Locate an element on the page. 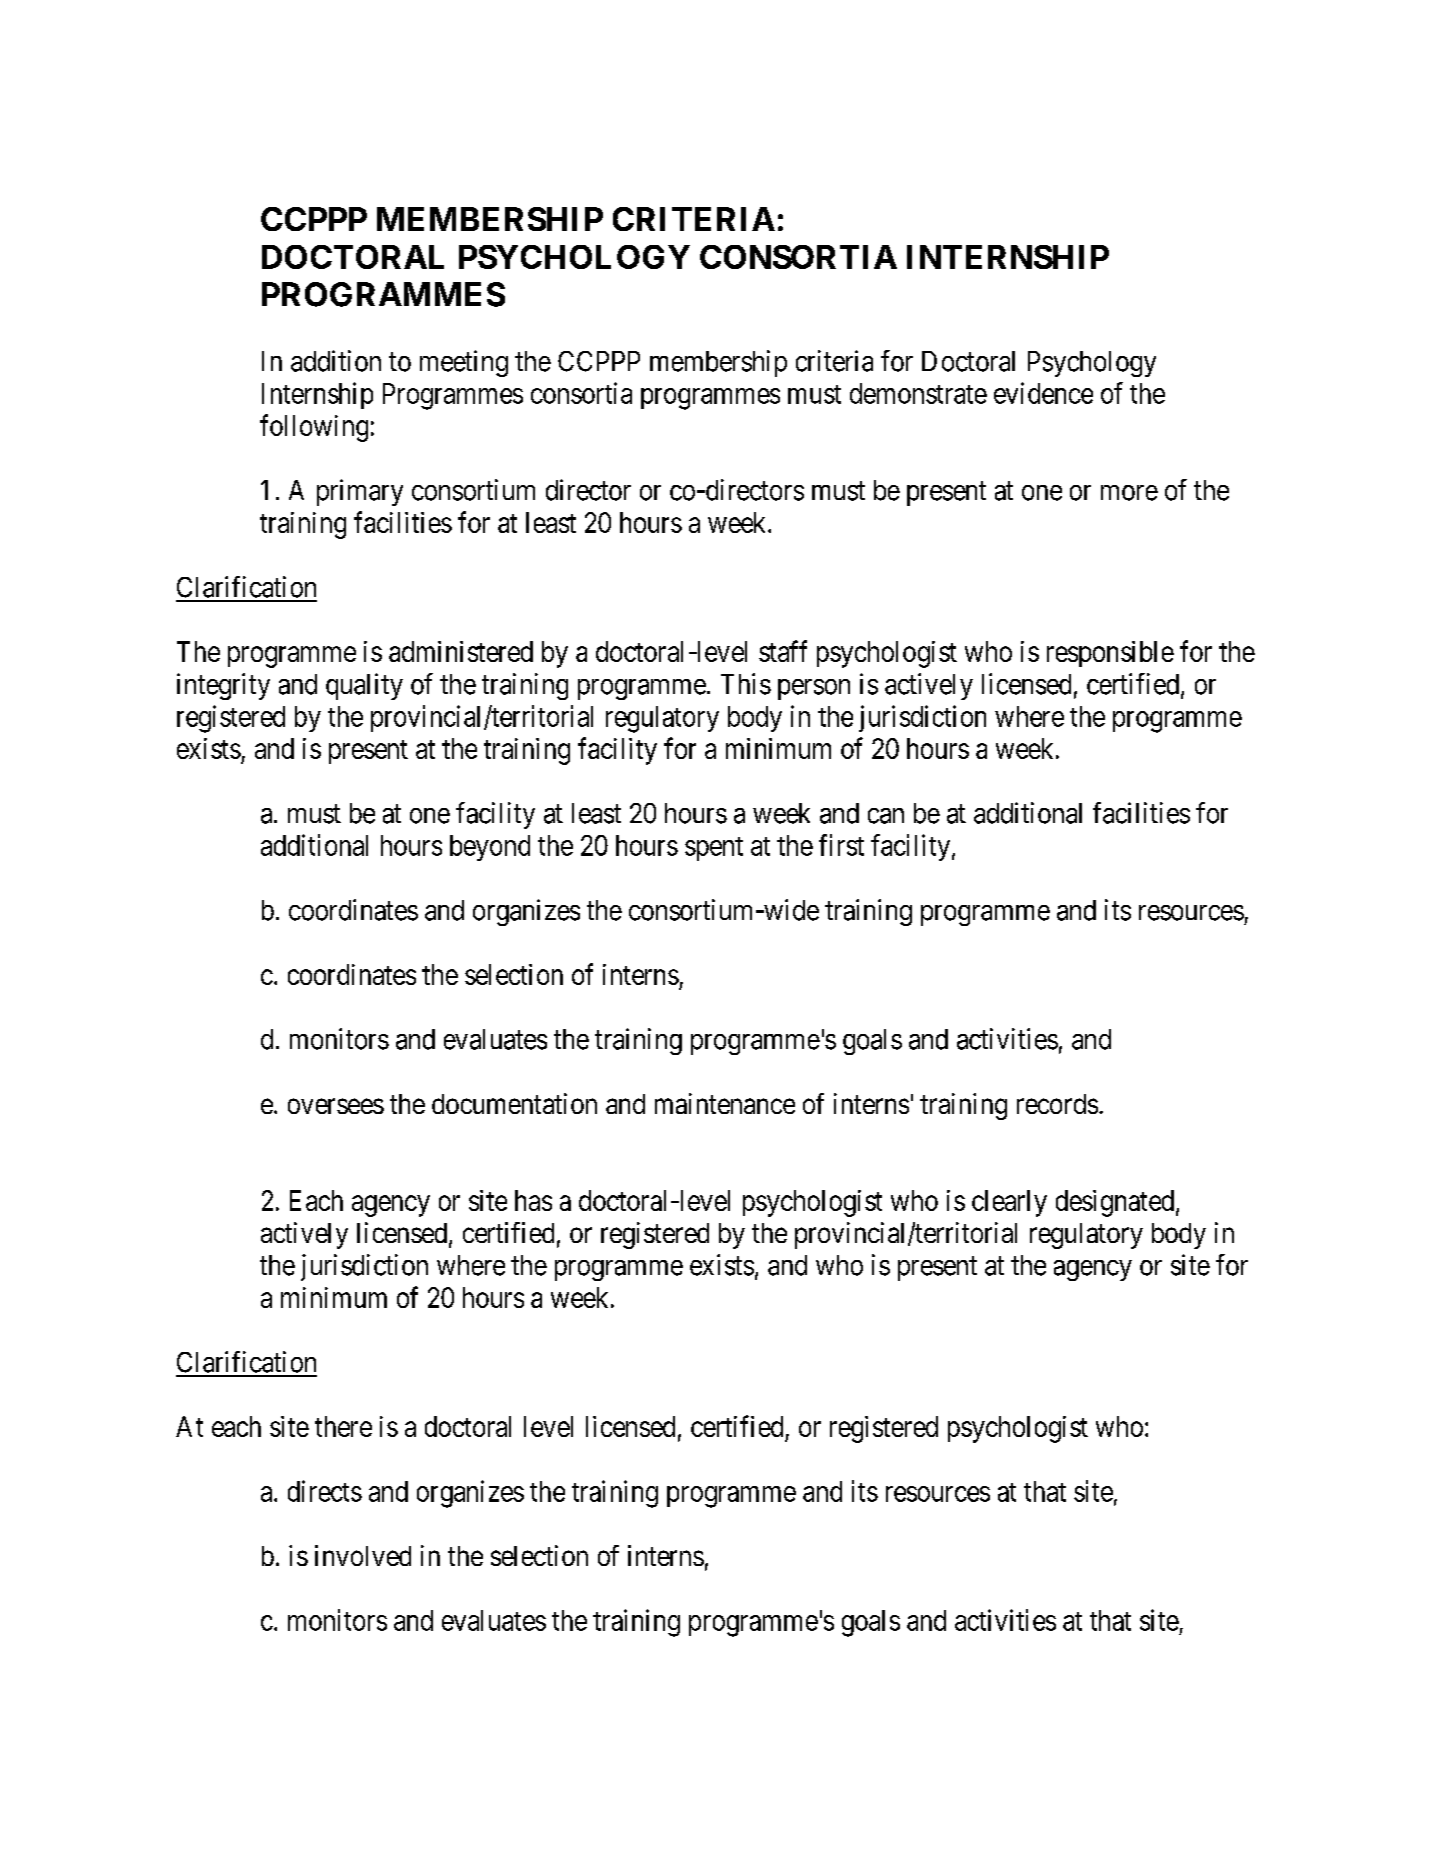  involved is located at coordinates (363, 1555).
